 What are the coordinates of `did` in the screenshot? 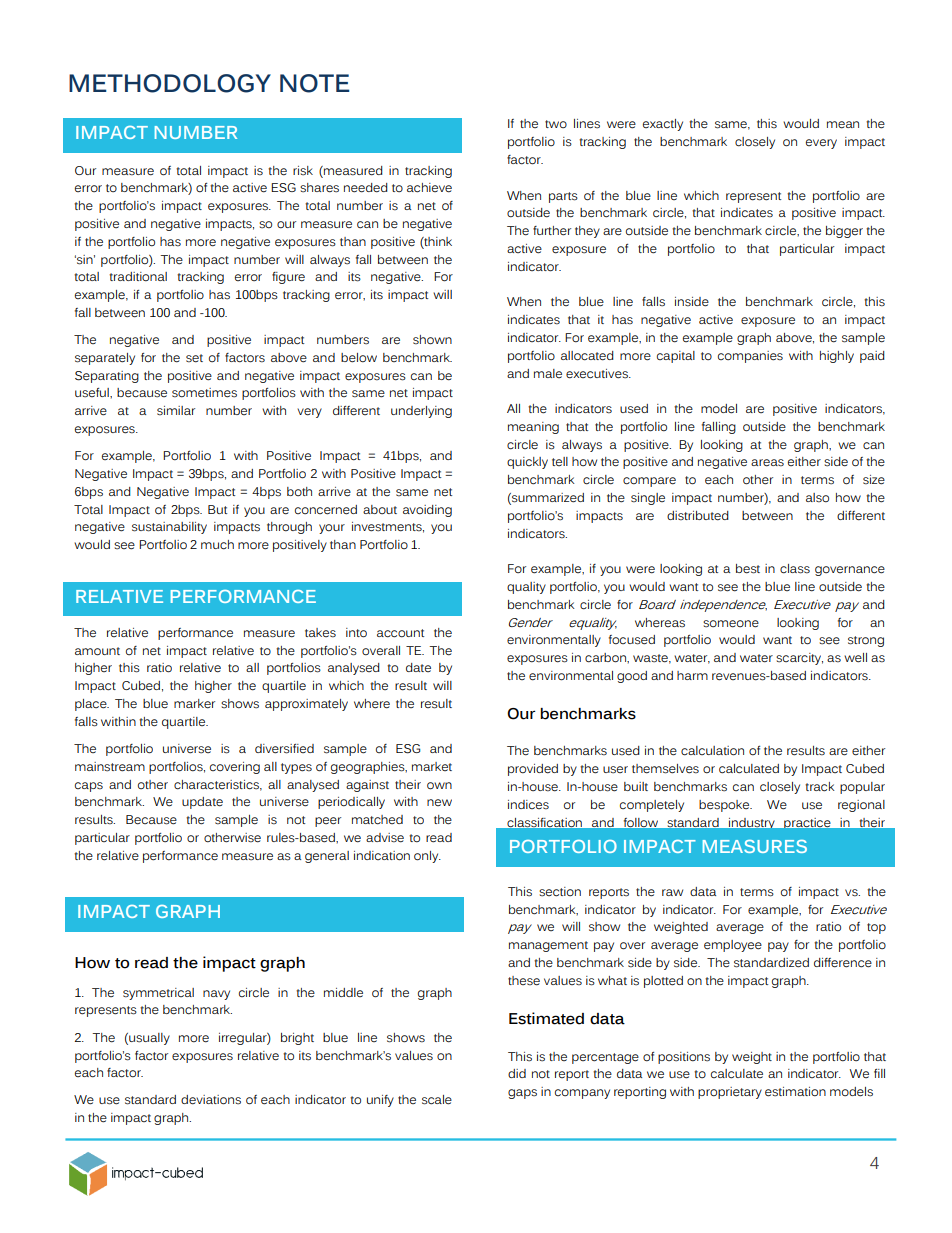 It's located at (517, 1073).
